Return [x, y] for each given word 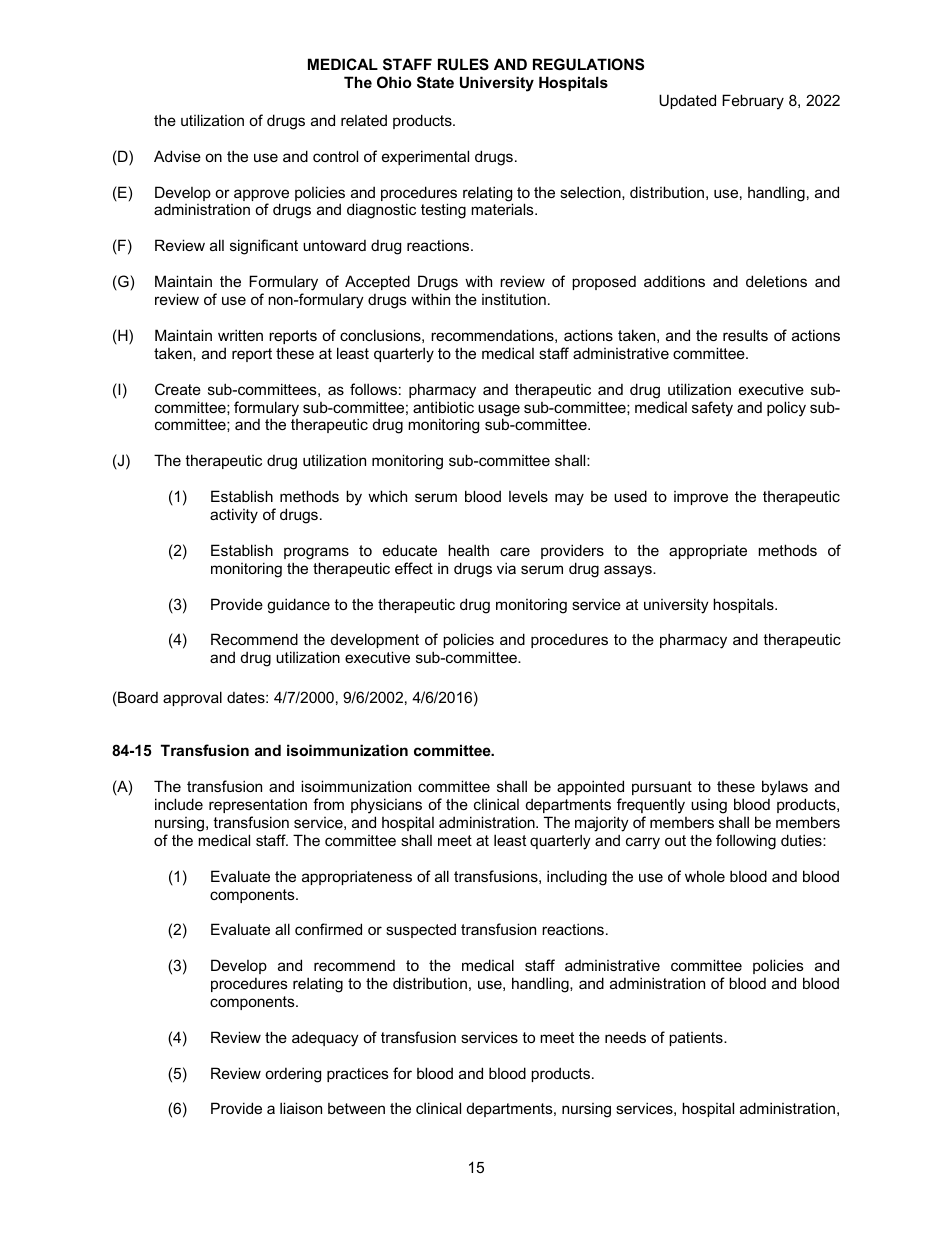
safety [712, 409]
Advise [177, 156]
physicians [386, 806]
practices [358, 1075]
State [435, 82]
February [753, 102]
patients [697, 1039]
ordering [293, 1075]
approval [192, 698]
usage [499, 411]
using [709, 806]
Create [178, 389]
